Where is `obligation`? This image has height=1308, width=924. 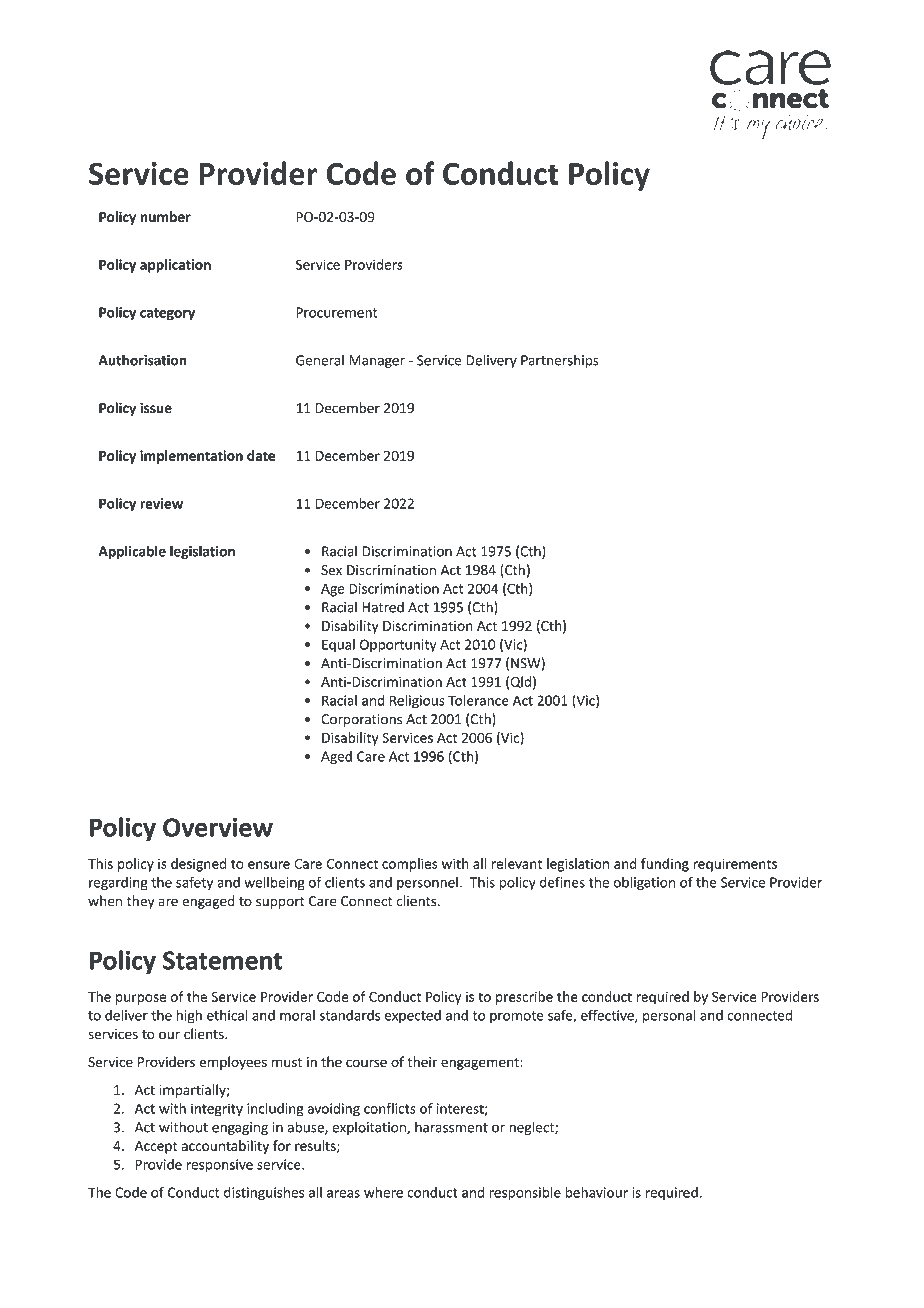 obligation is located at coordinates (644, 883).
